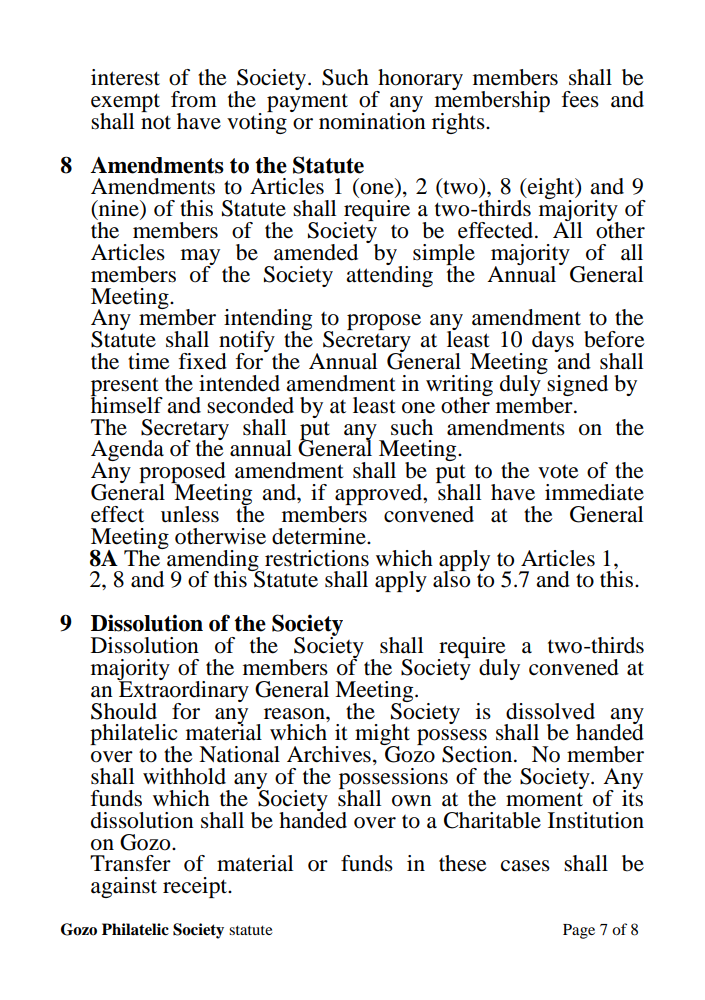  I want to click on fees, so click(580, 99).
